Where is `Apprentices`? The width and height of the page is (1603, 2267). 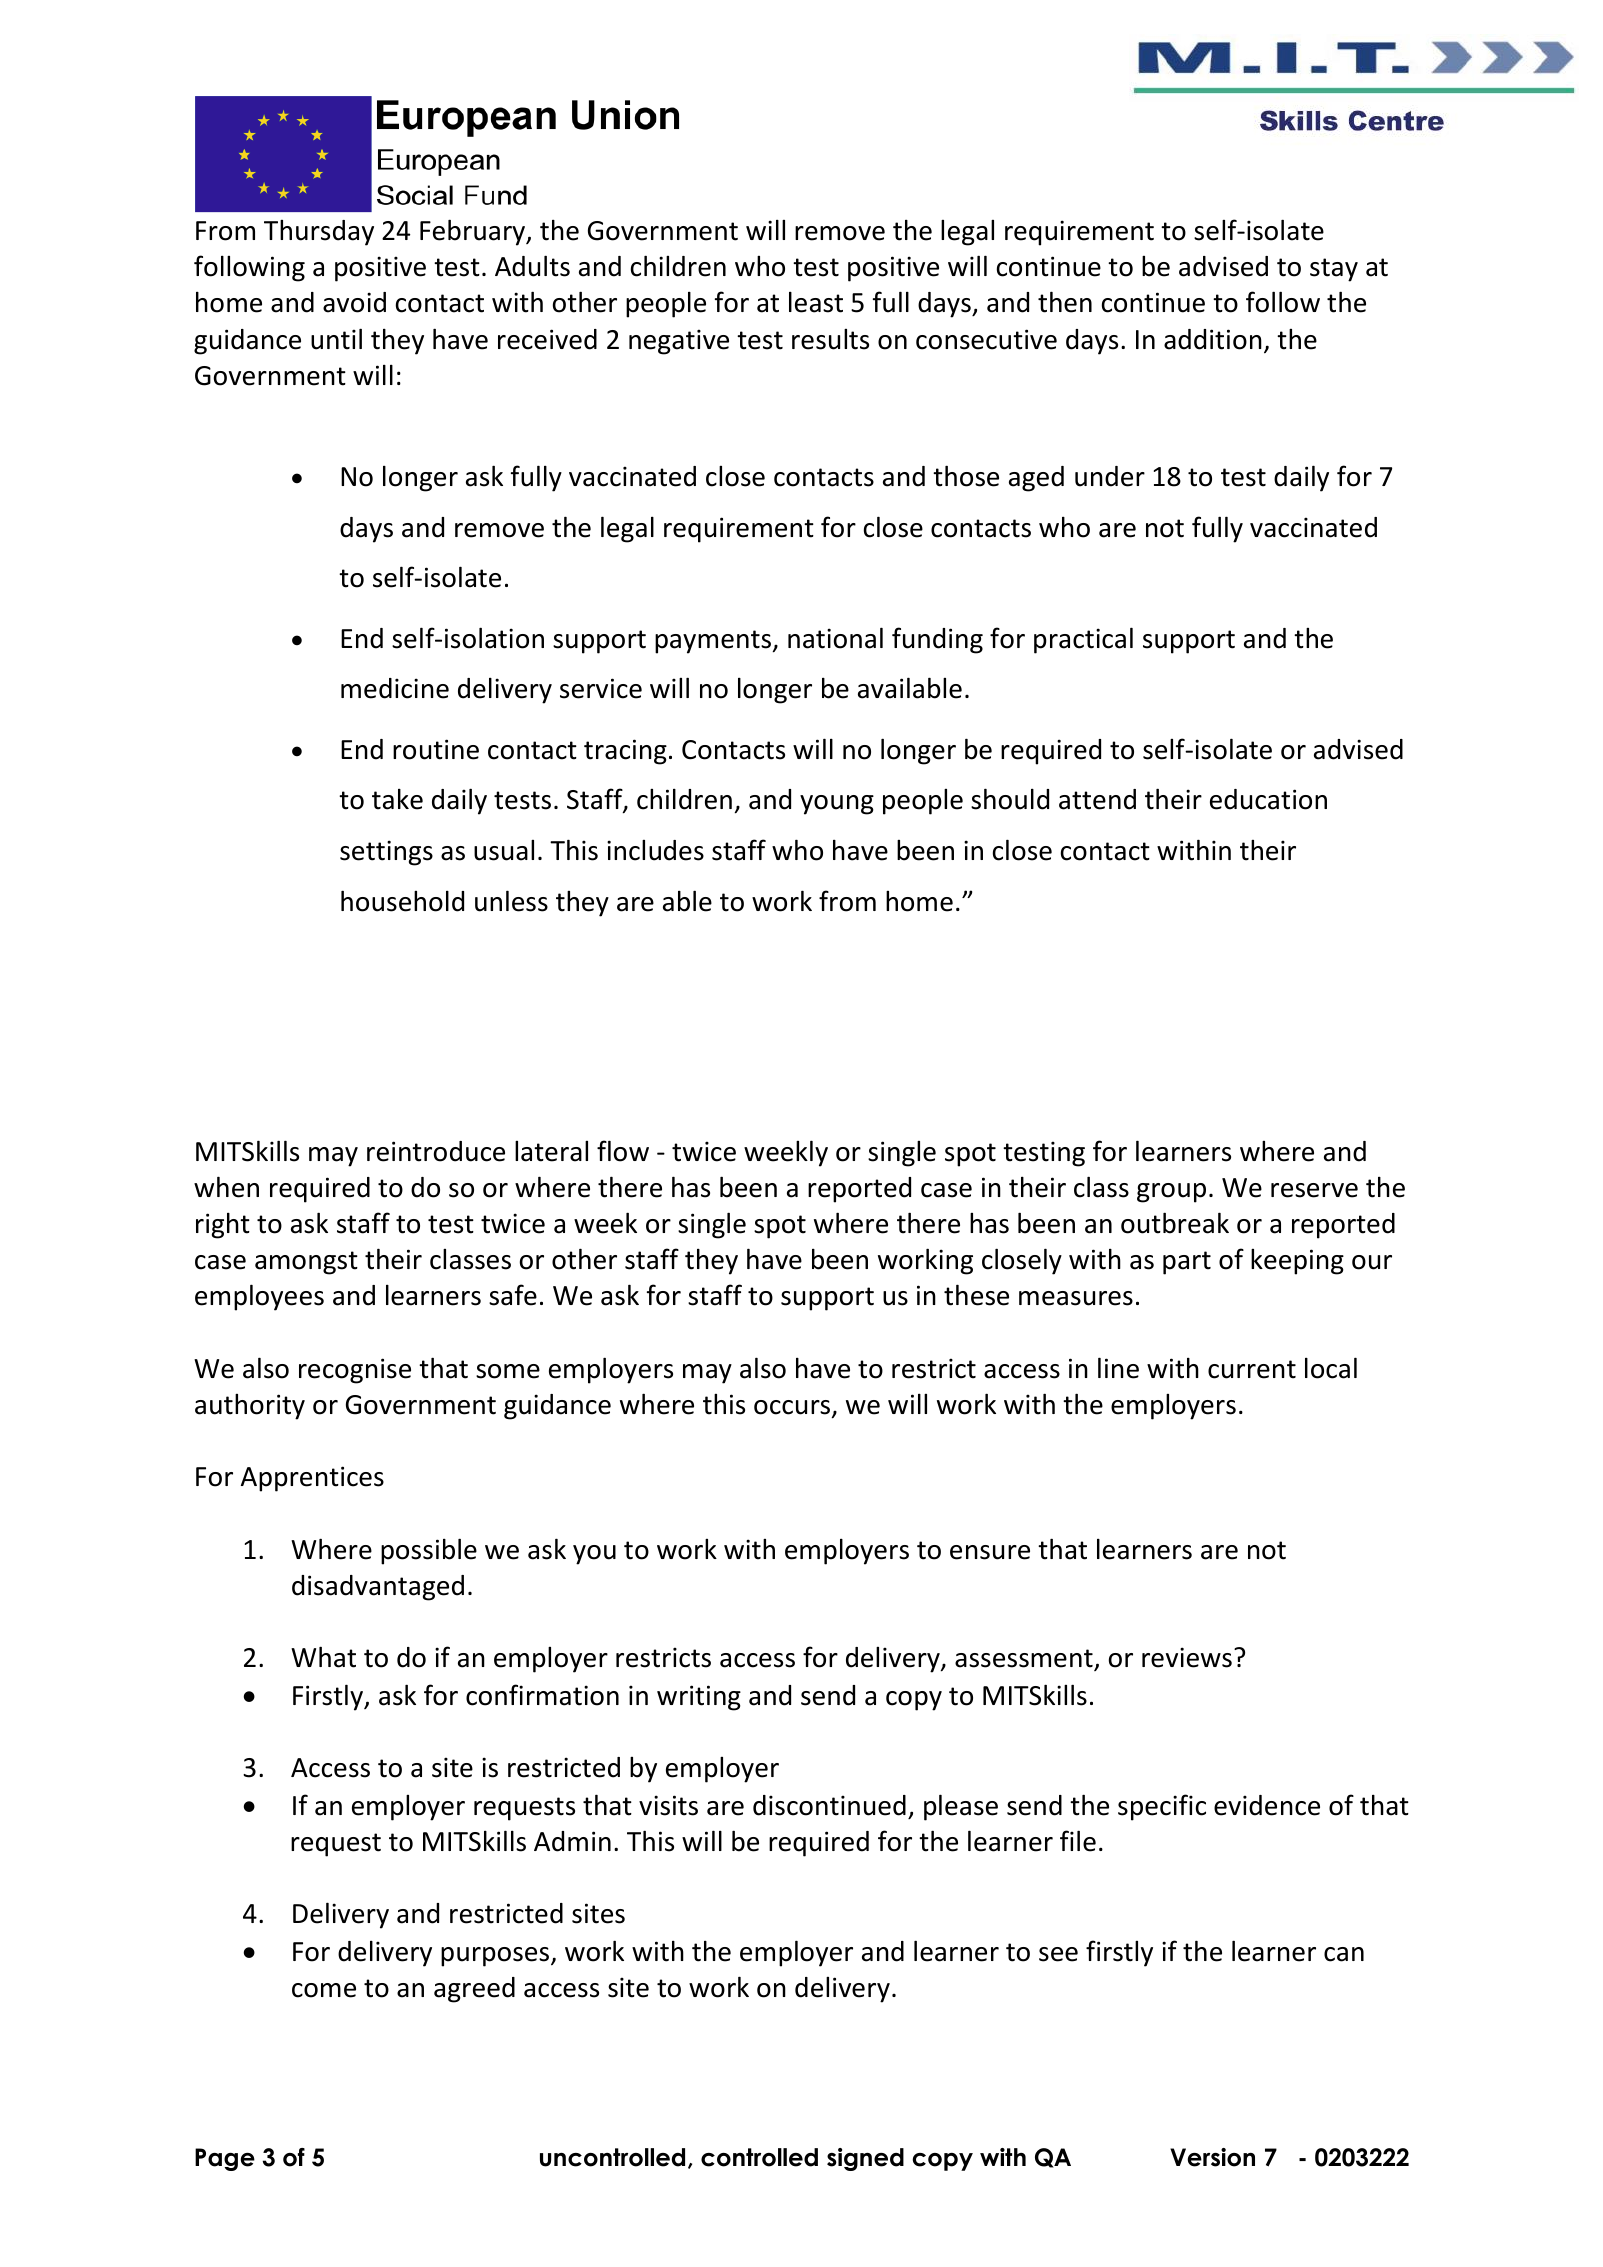
Apprentices is located at coordinates (312, 1479).
